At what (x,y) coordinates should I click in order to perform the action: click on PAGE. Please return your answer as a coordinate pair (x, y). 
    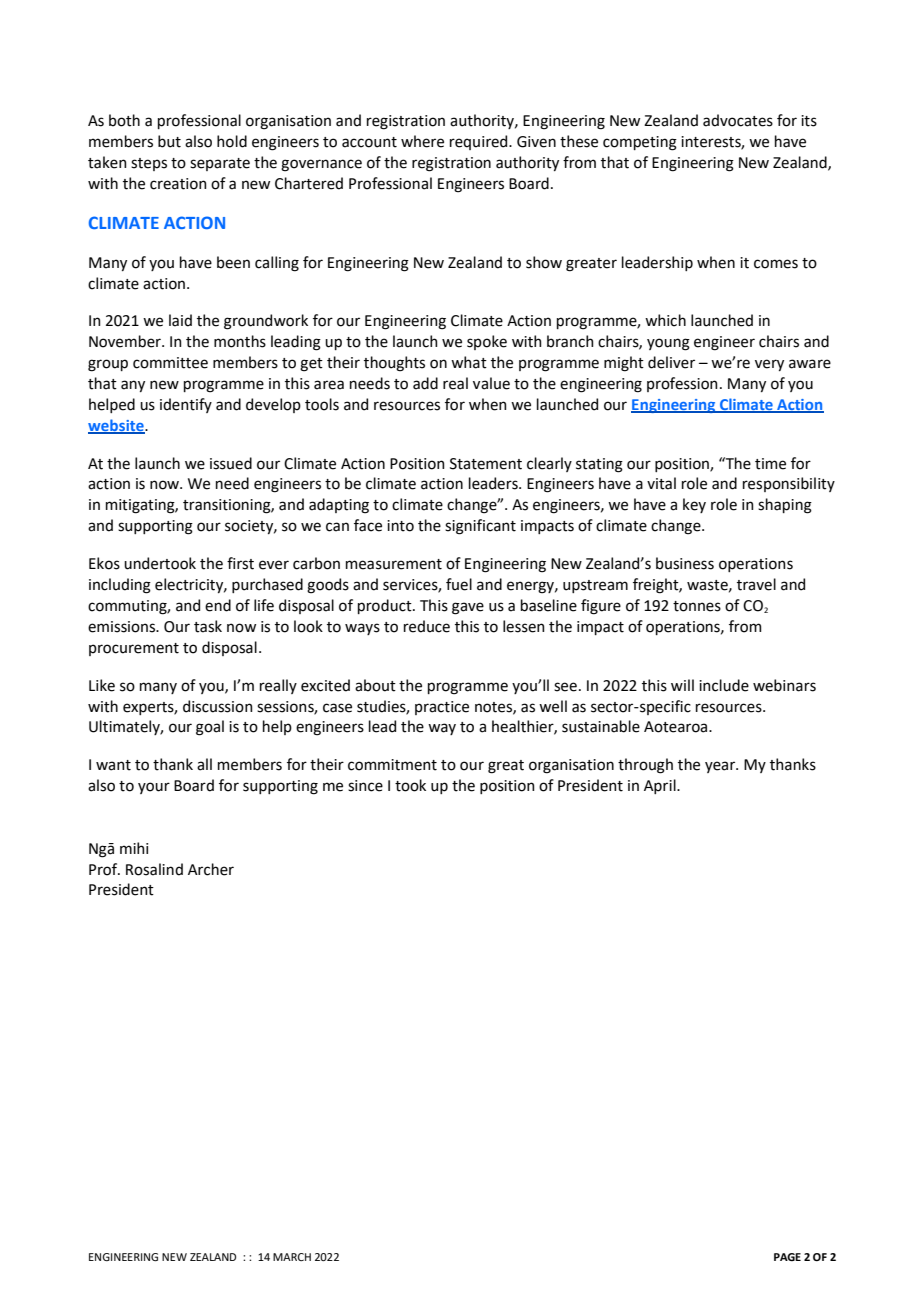
    Looking at the image, I should click on (787, 1257).
